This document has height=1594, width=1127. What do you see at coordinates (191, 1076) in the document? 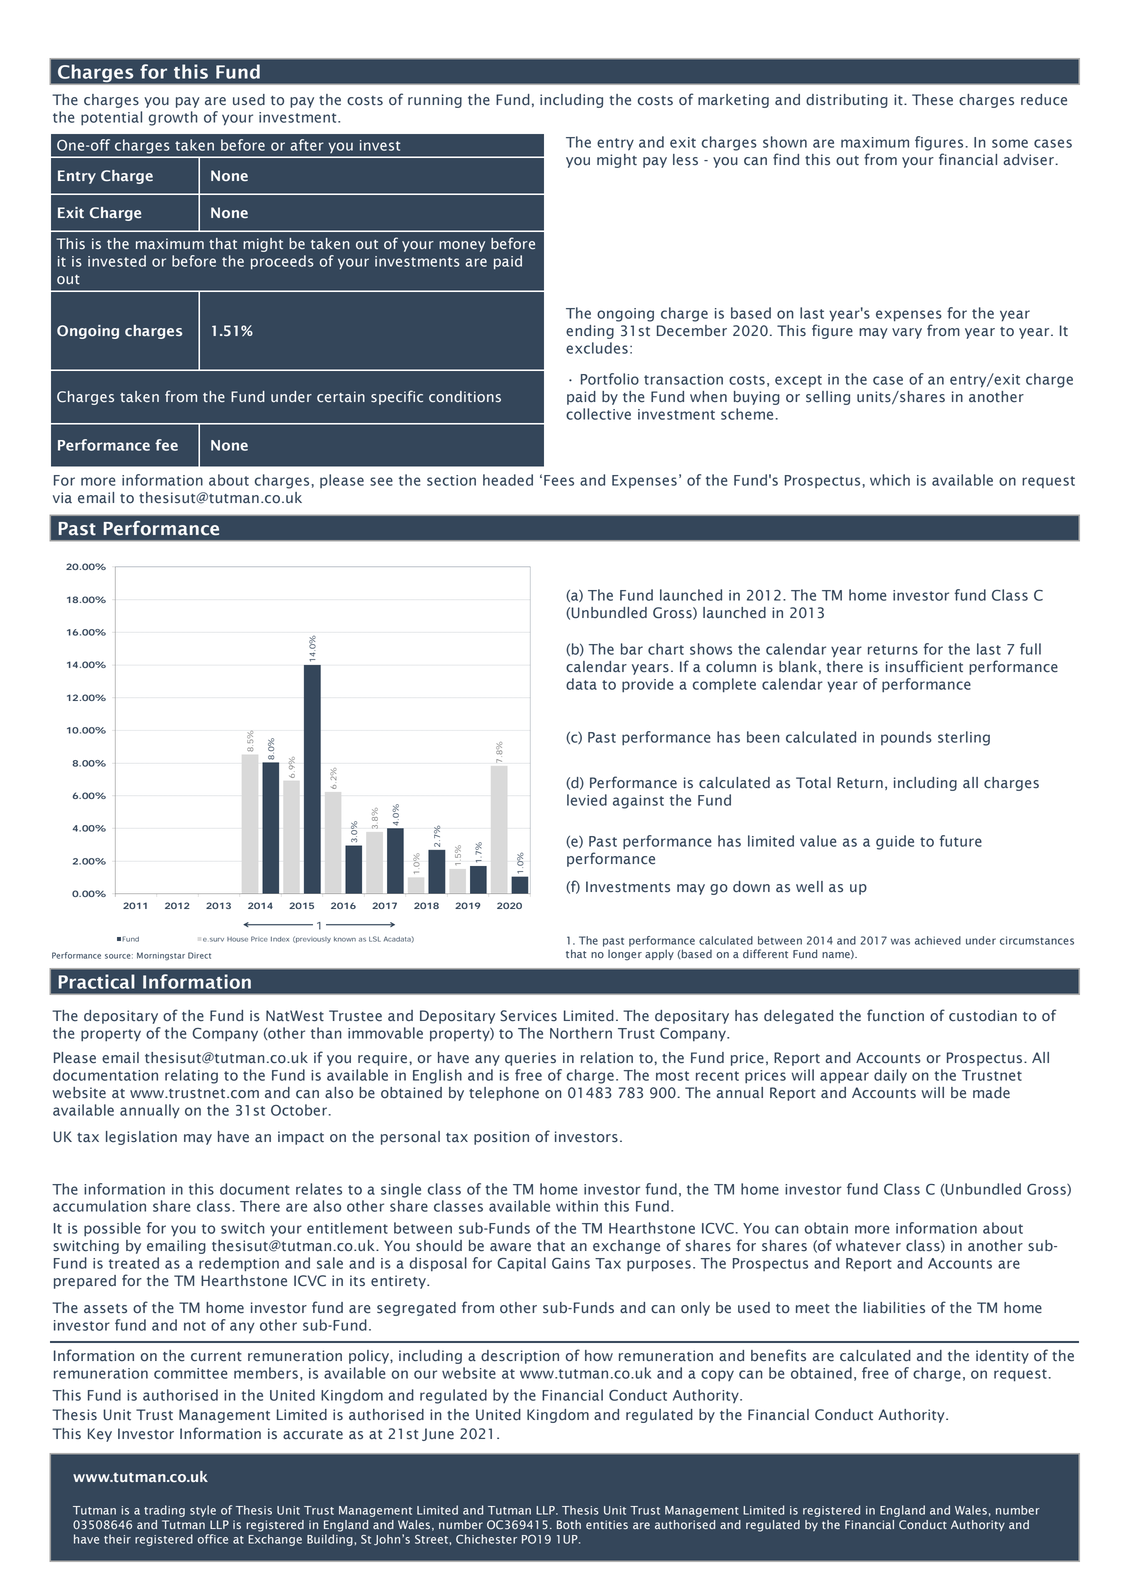
I see `relating` at bounding box center [191, 1076].
